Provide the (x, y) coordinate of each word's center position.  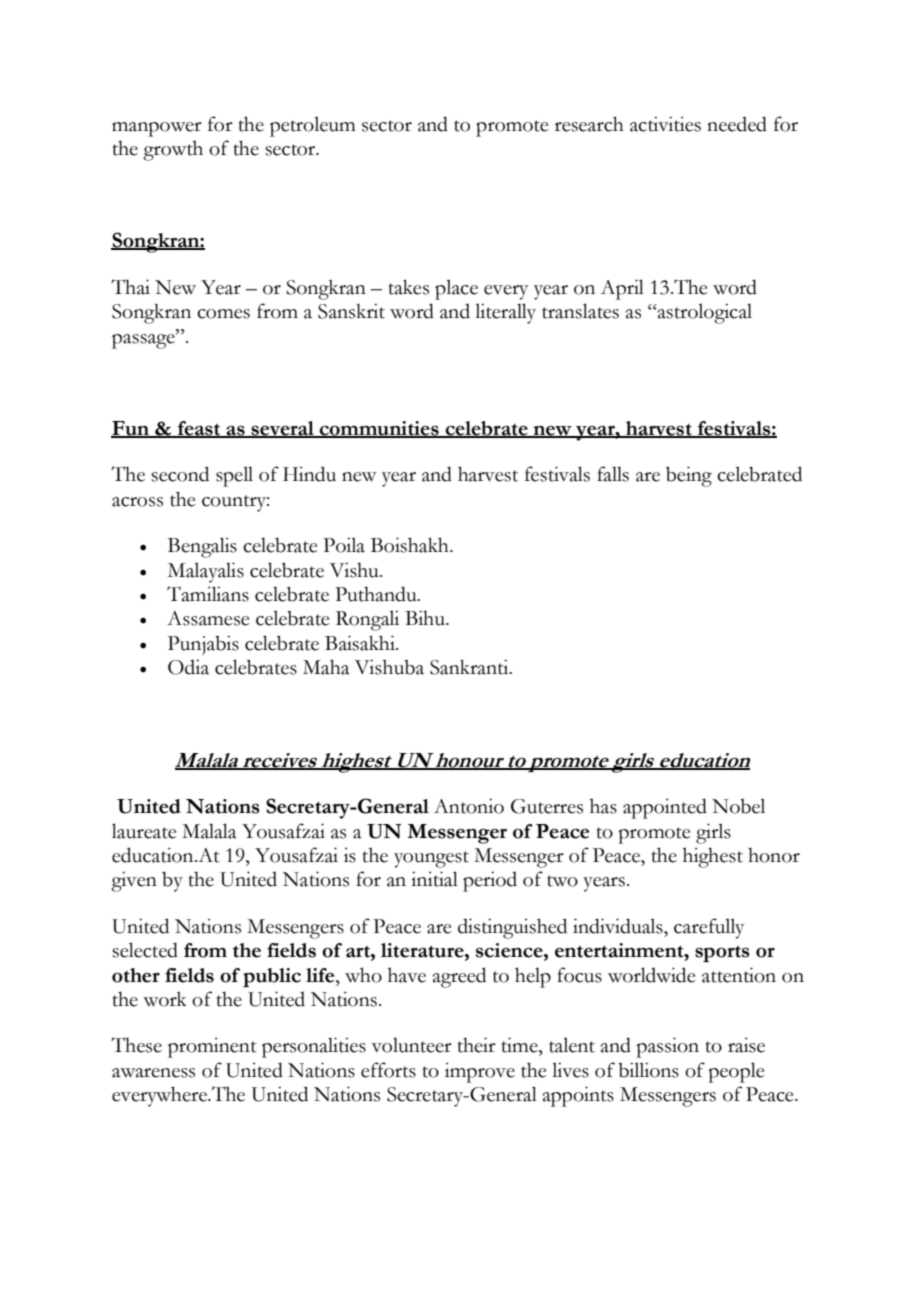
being (689, 476)
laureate (144, 831)
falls (613, 474)
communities (379, 429)
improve (480, 1072)
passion (667, 1047)
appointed (665, 808)
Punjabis (203, 645)
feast (199, 429)
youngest (431, 859)
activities (665, 124)
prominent (212, 1047)
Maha (326, 667)
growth (173, 150)
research (589, 124)
